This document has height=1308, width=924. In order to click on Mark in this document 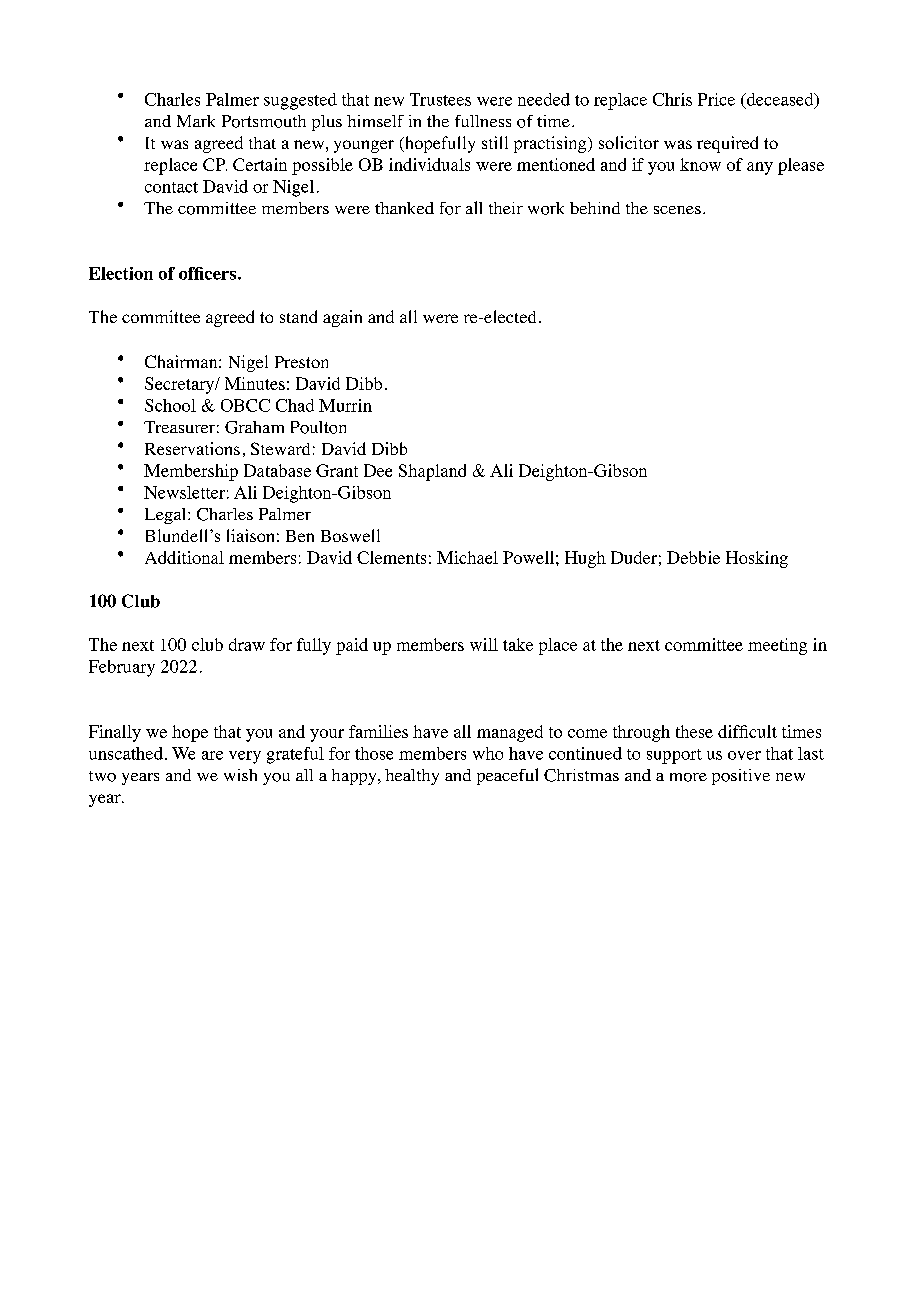, I will do `click(196, 121)`.
